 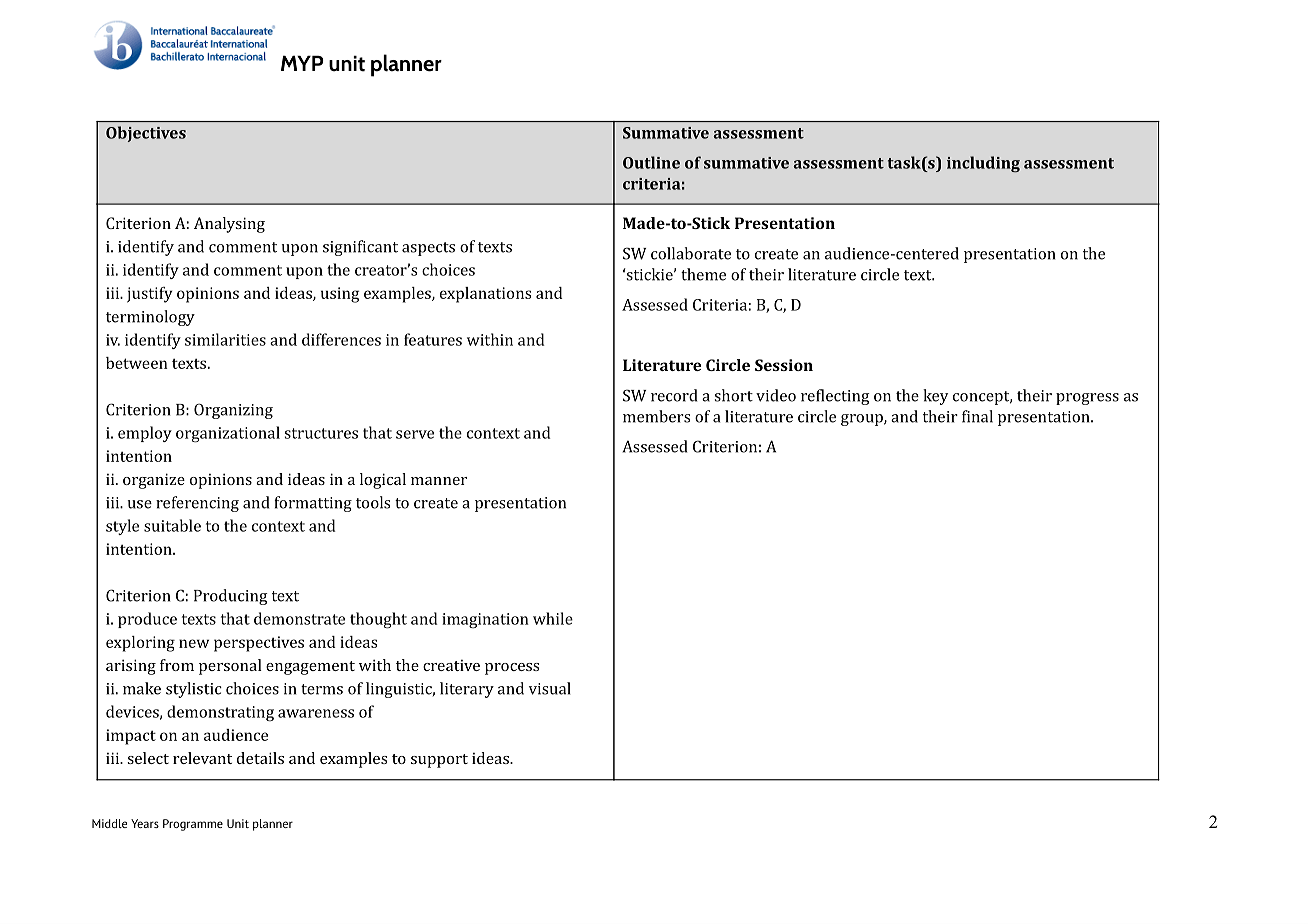 I want to click on Programme, so click(x=193, y=825).
